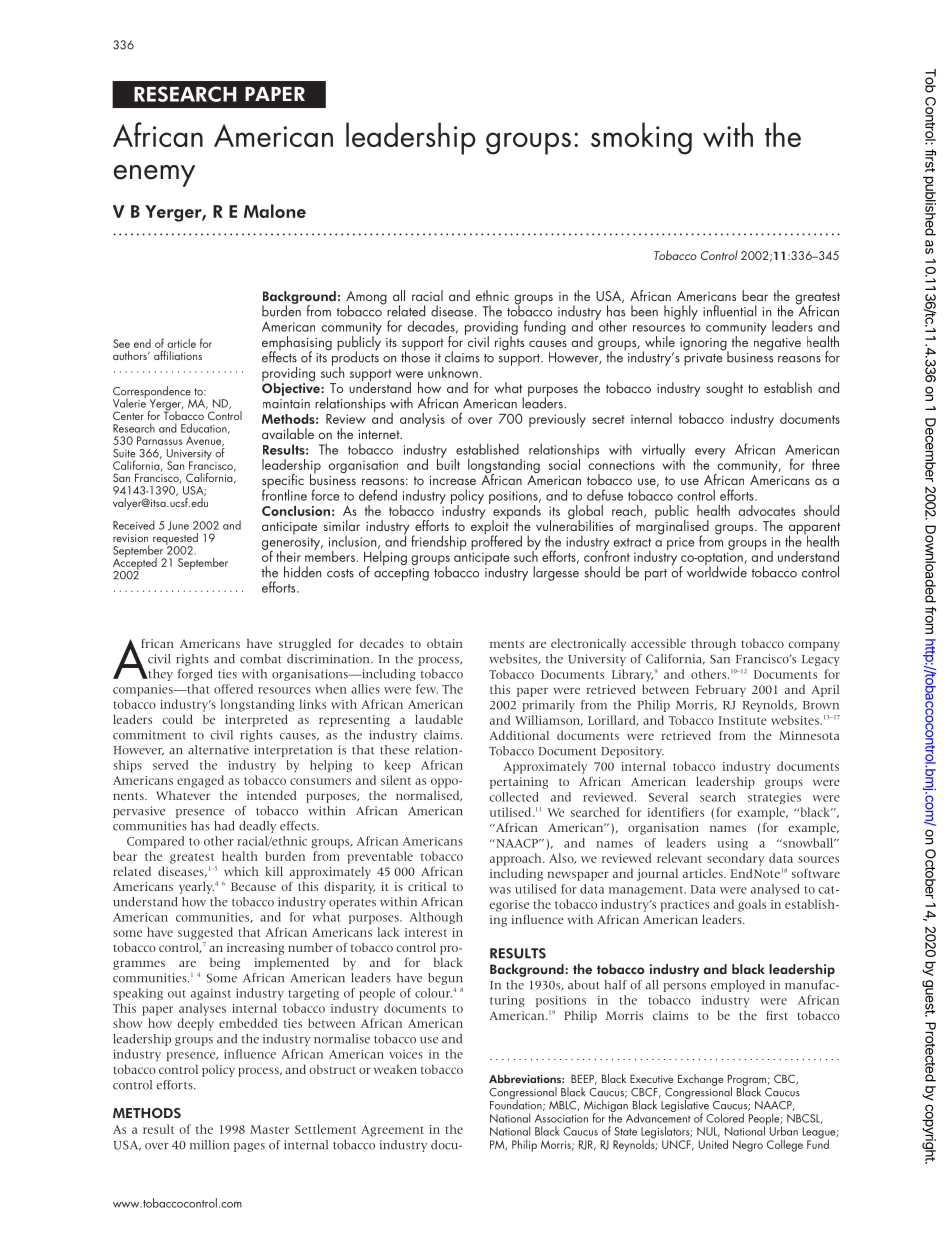  What do you see at coordinates (730, 311) in the screenshot?
I see `influential` at bounding box center [730, 311].
